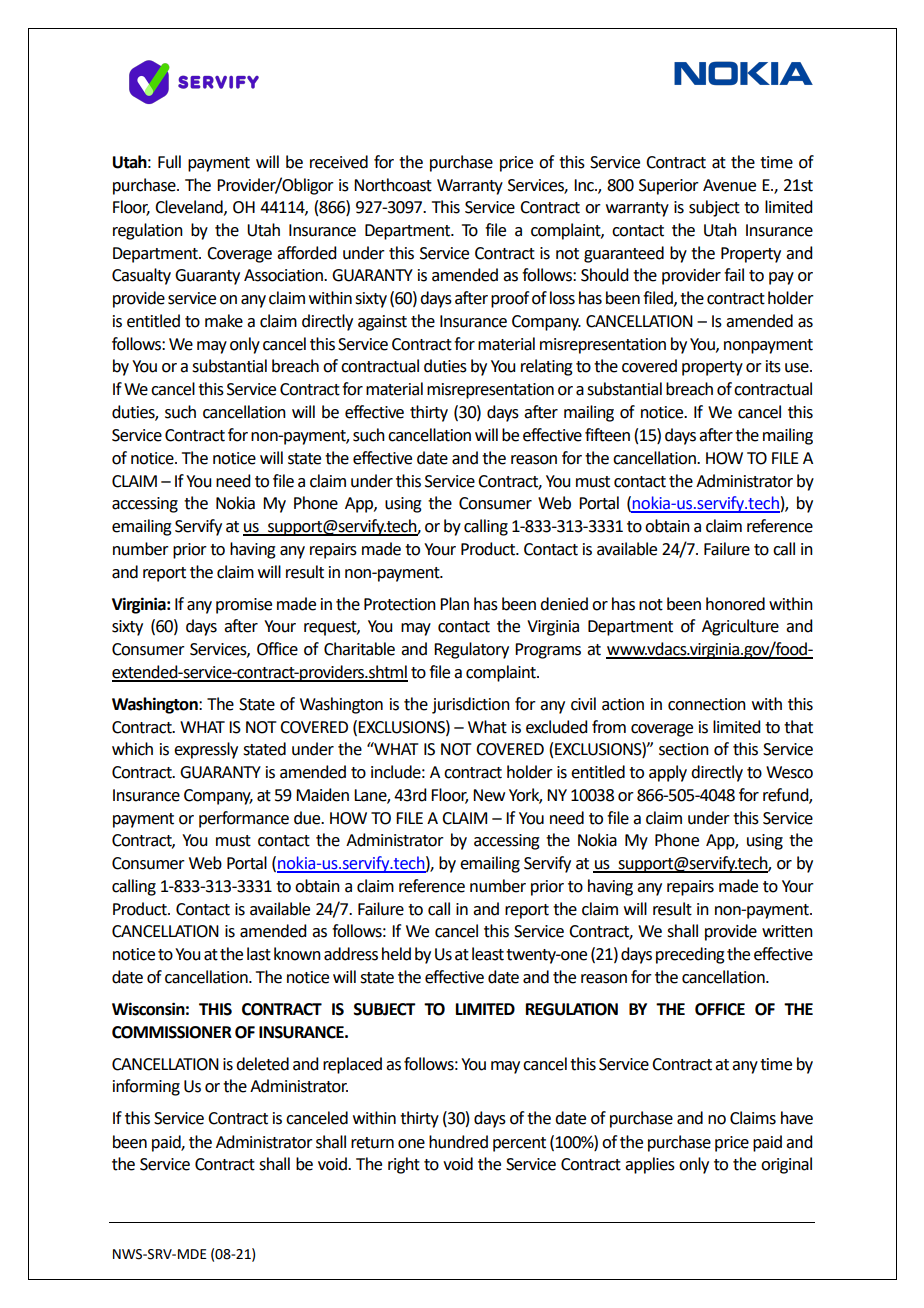 This screenshot has width=924, height=1308. Describe the element at coordinates (740, 627) in the screenshot. I see `Agriculture` at that location.
